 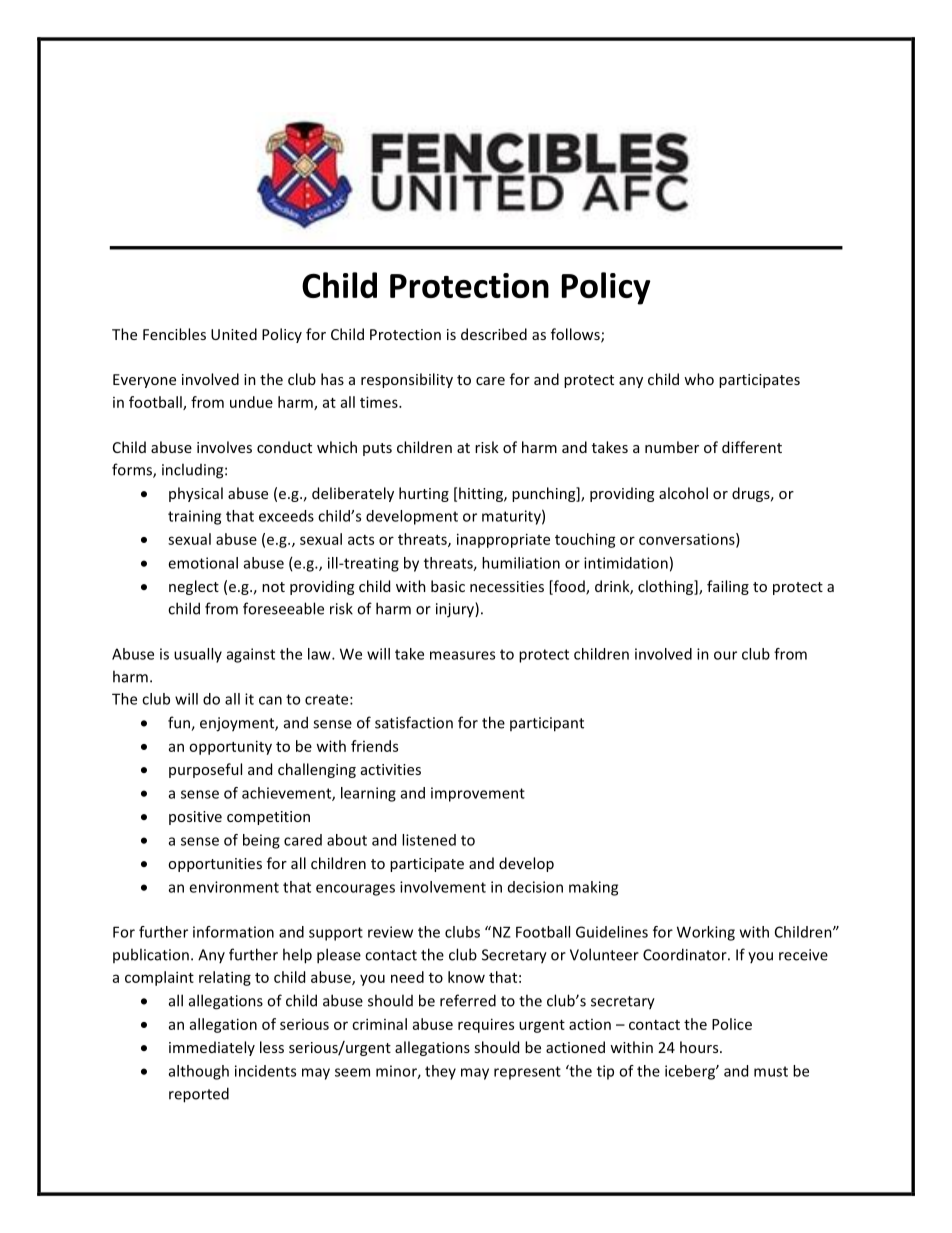 What do you see at coordinates (494, 334) in the image?
I see `described` at bounding box center [494, 334].
